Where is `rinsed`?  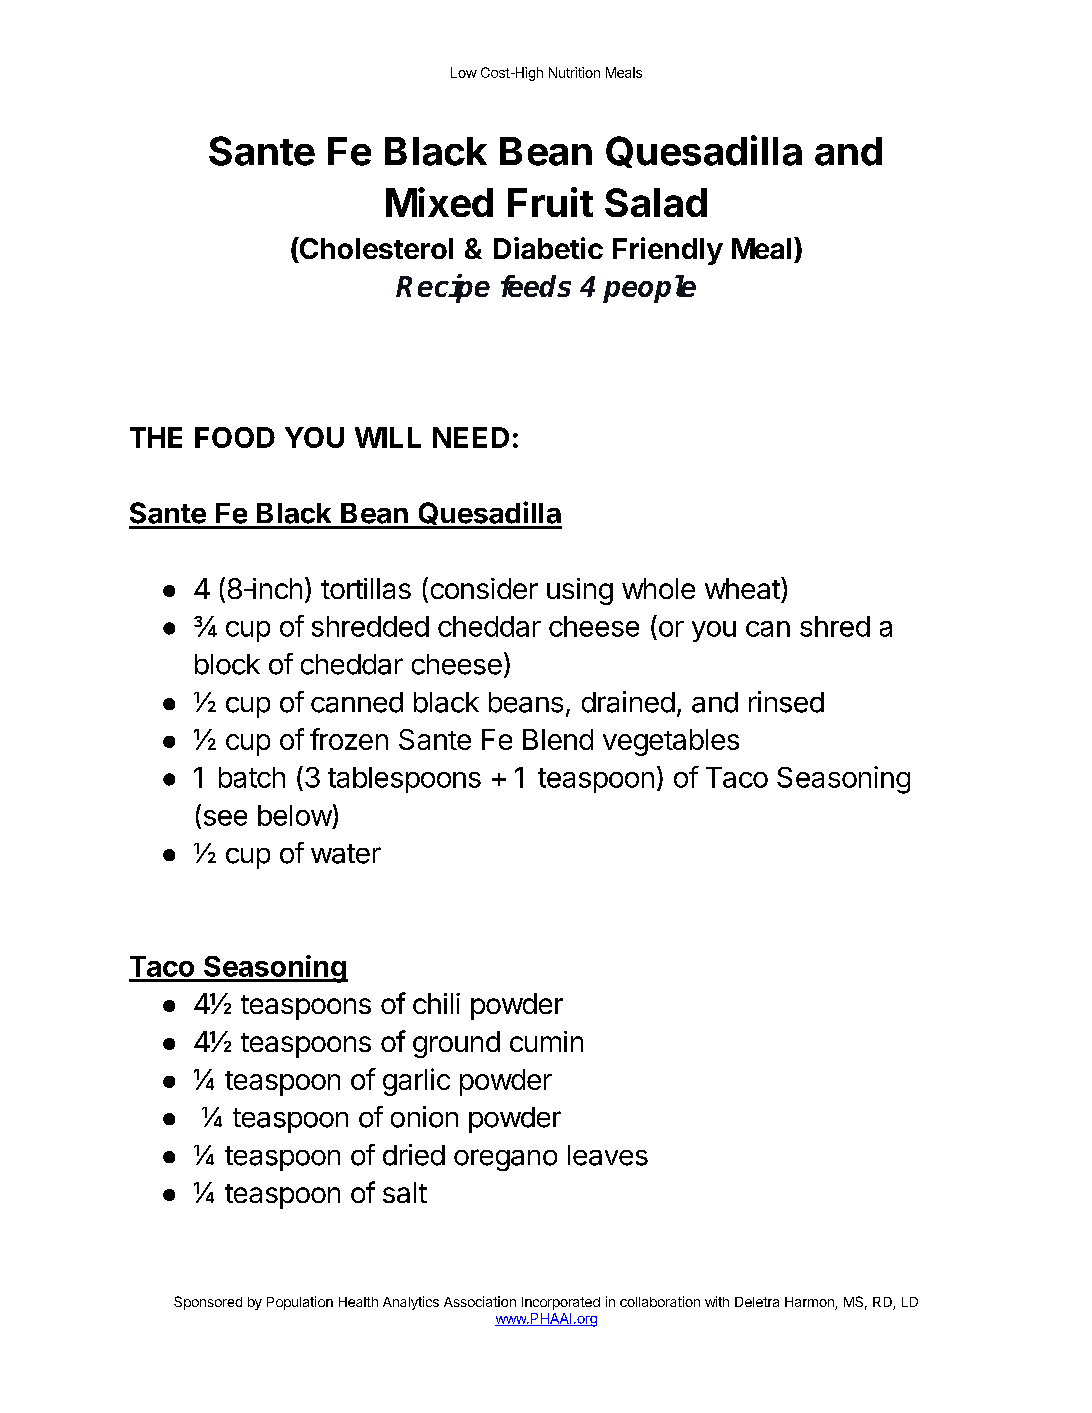
rinsed is located at coordinates (786, 702).
